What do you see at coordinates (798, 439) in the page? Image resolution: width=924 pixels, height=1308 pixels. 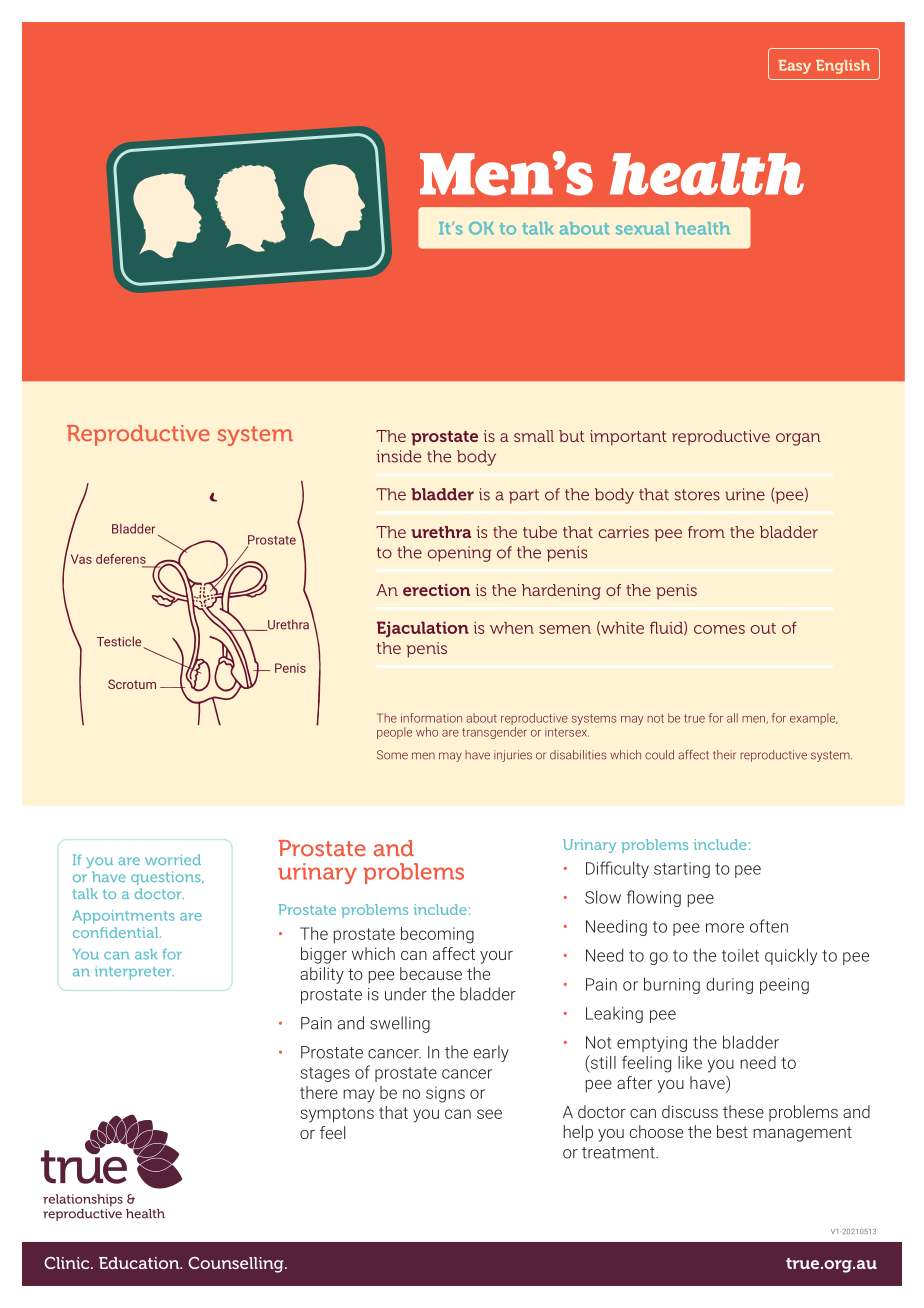 I see `organ` at bounding box center [798, 439].
